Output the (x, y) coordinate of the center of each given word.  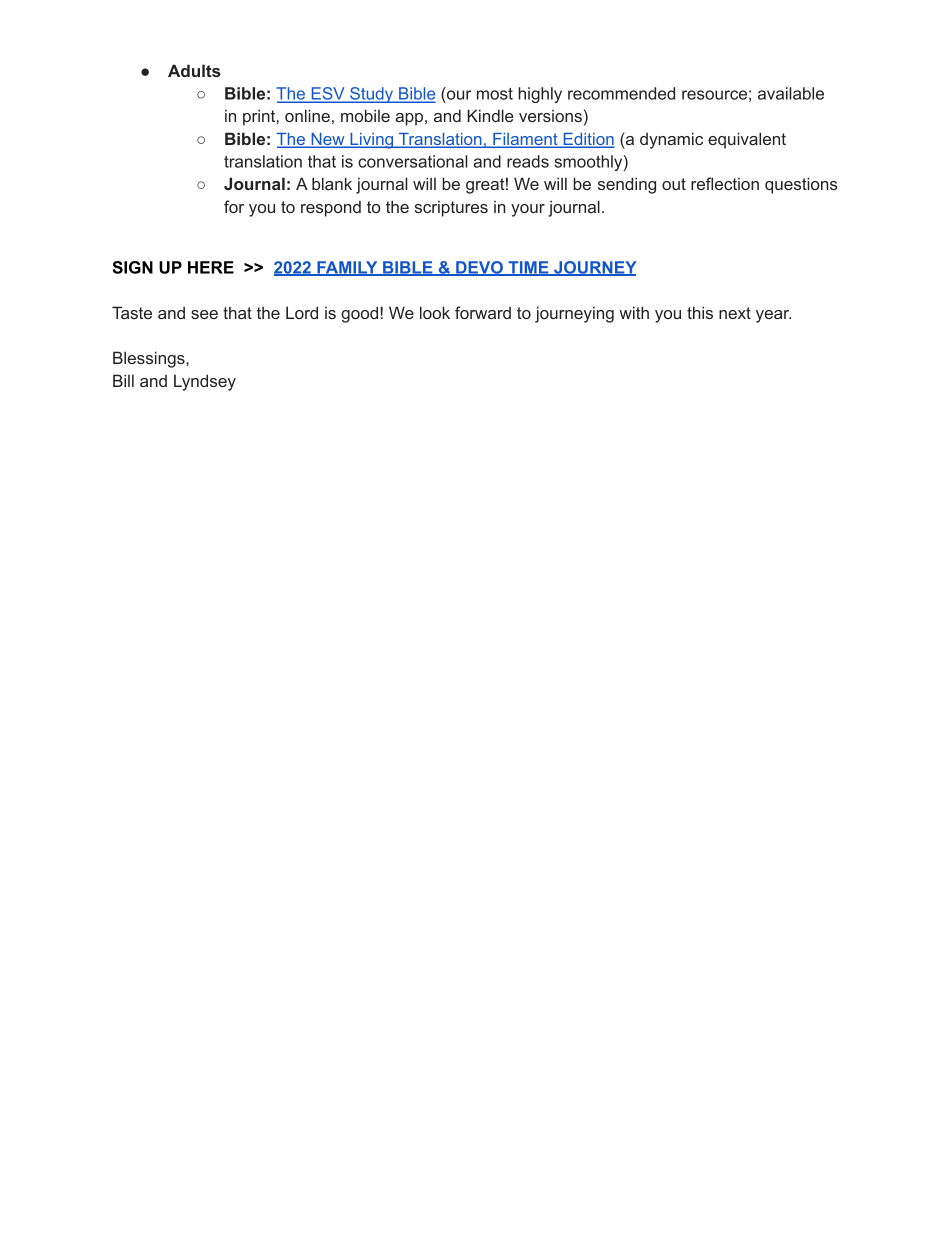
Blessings (150, 359)
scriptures (451, 208)
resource (714, 95)
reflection (725, 183)
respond (331, 209)
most (495, 94)
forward (483, 312)
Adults (194, 70)
